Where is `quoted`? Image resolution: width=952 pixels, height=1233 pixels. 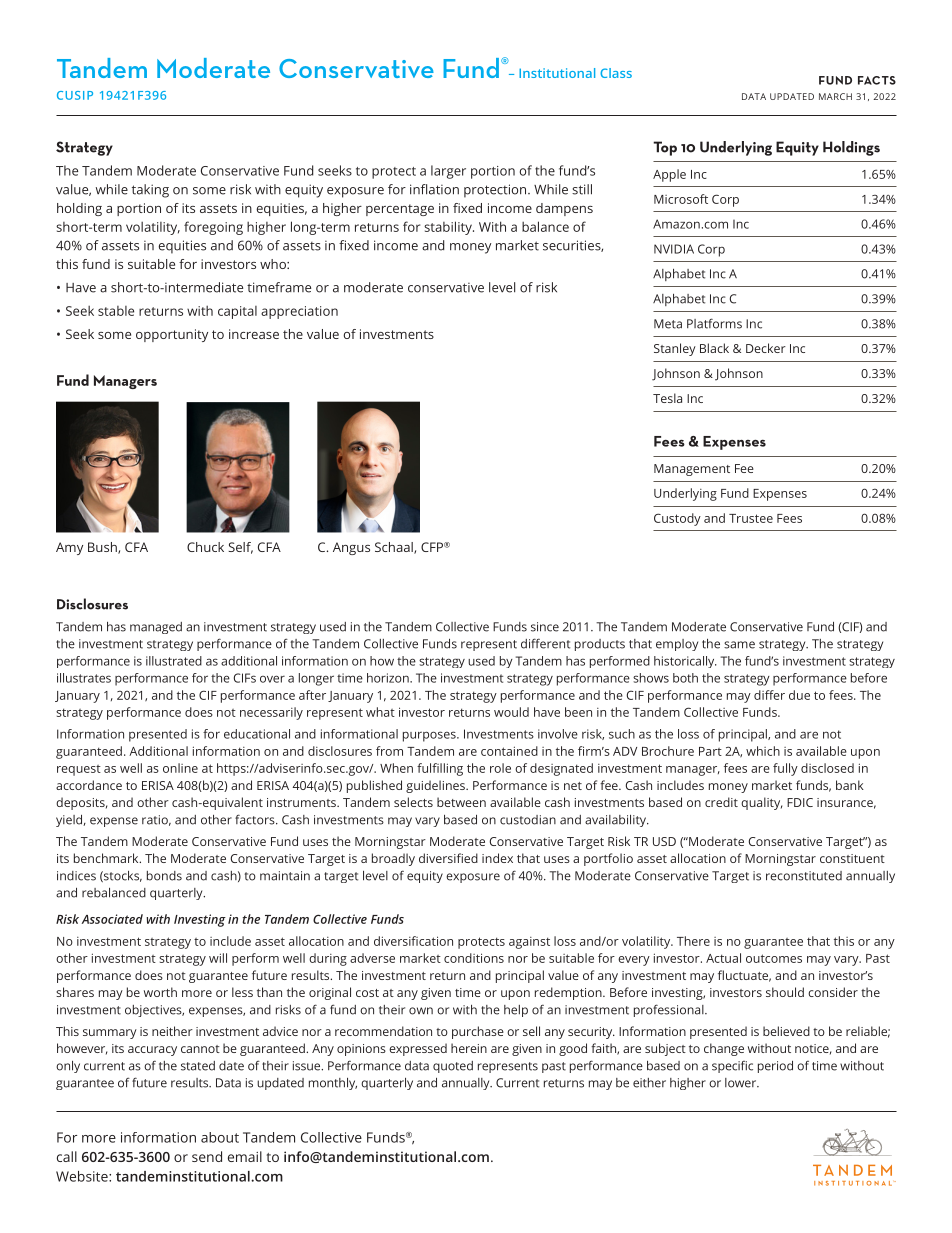 quoted is located at coordinates (453, 1067).
